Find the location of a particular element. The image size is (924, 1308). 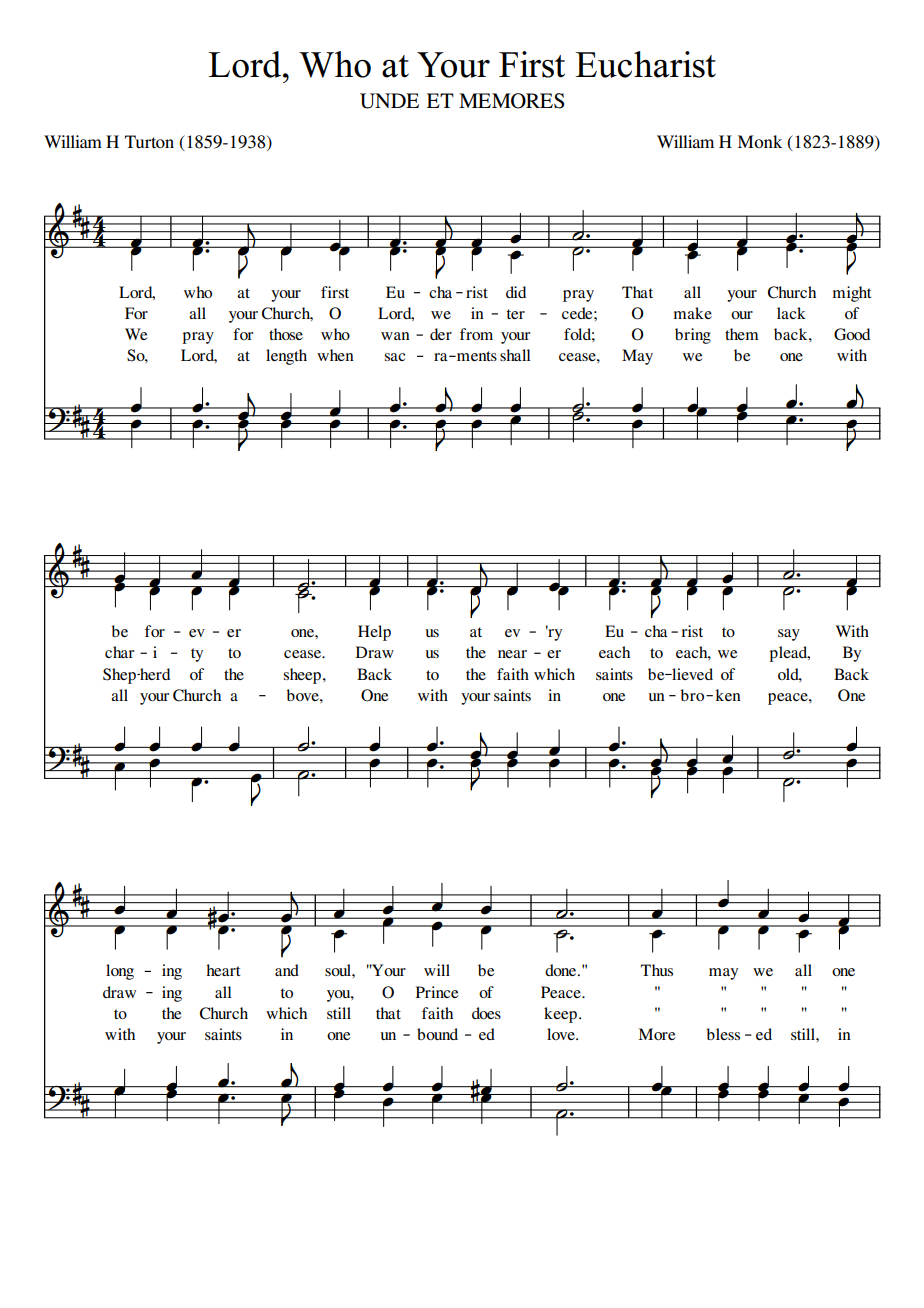

herd is located at coordinates (154, 674).
